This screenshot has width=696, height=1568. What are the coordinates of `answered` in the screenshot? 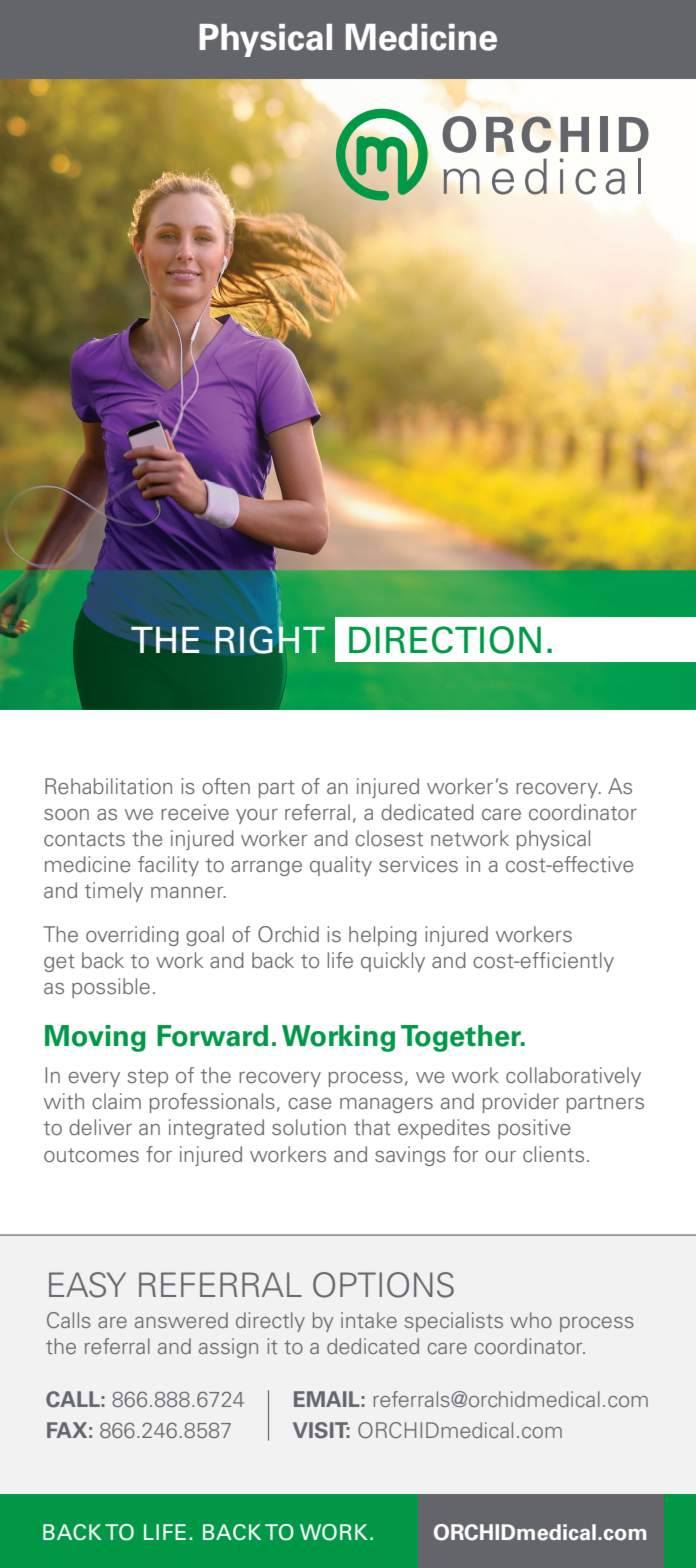 It's located at (181, 1320).
